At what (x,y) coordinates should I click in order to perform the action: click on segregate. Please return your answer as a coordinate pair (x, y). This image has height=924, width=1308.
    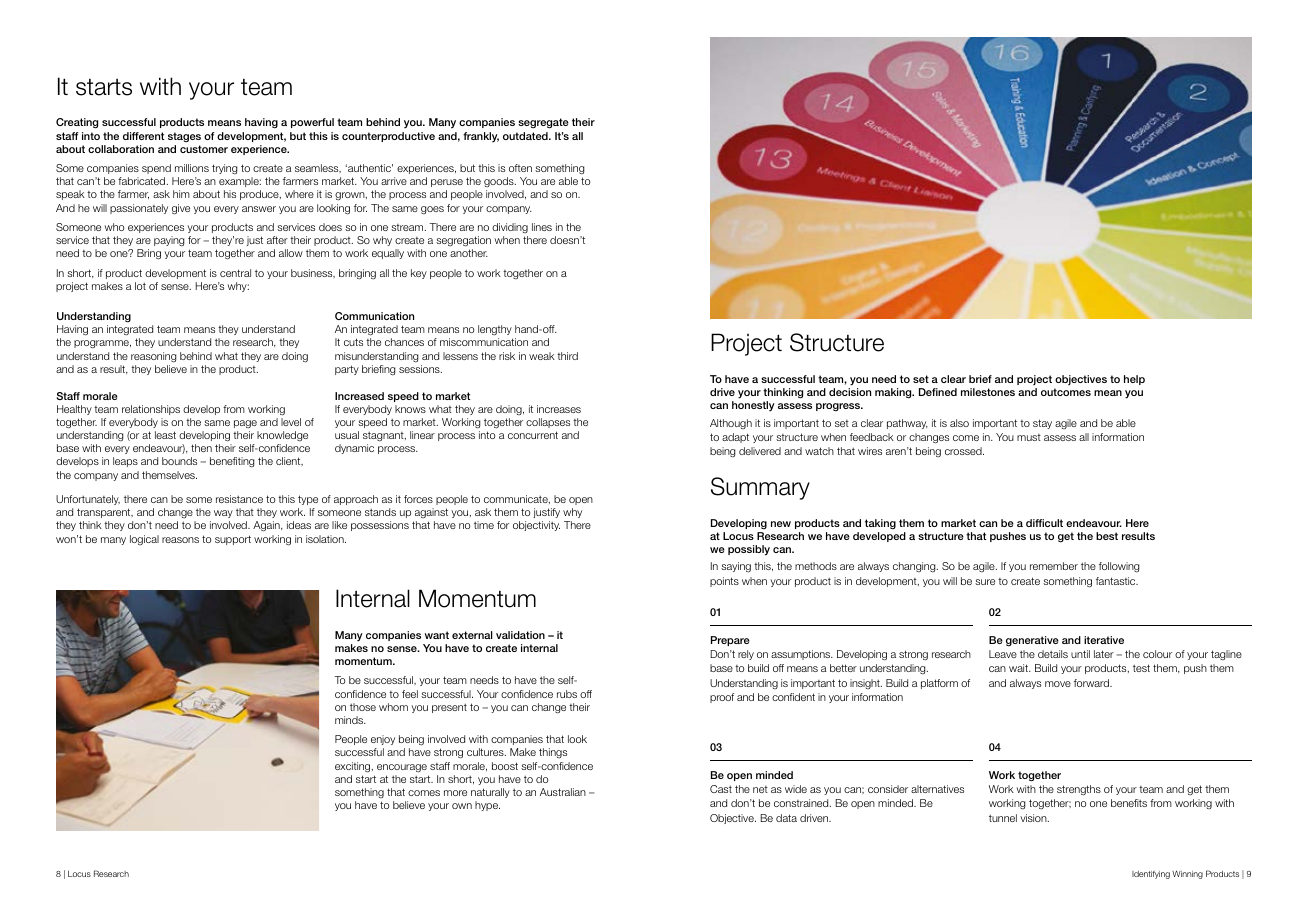
    Looking at the image, I should click on (543, 123).
